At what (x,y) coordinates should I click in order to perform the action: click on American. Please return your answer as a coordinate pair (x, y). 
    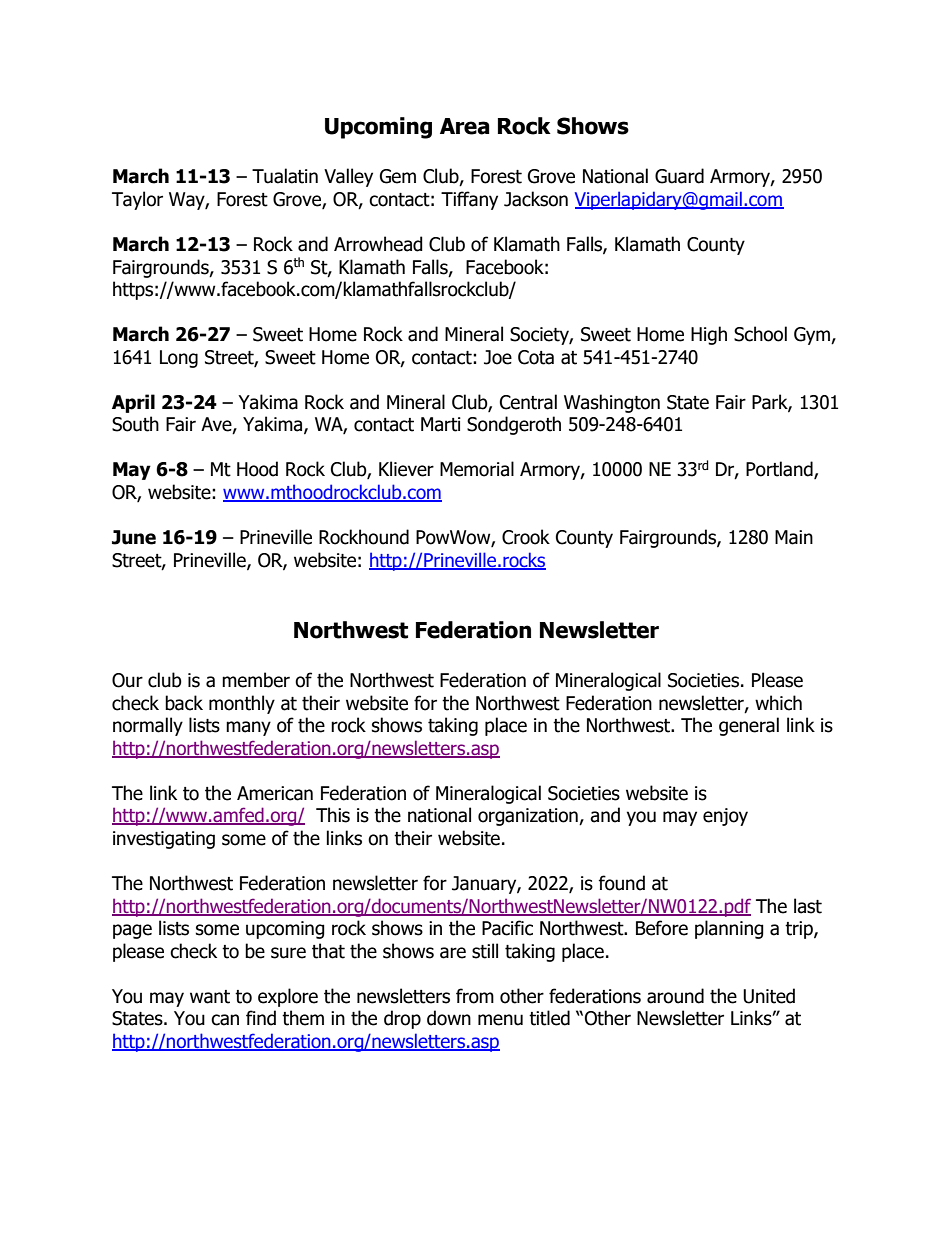
    Looking at the image, I should click on (275, 793).
